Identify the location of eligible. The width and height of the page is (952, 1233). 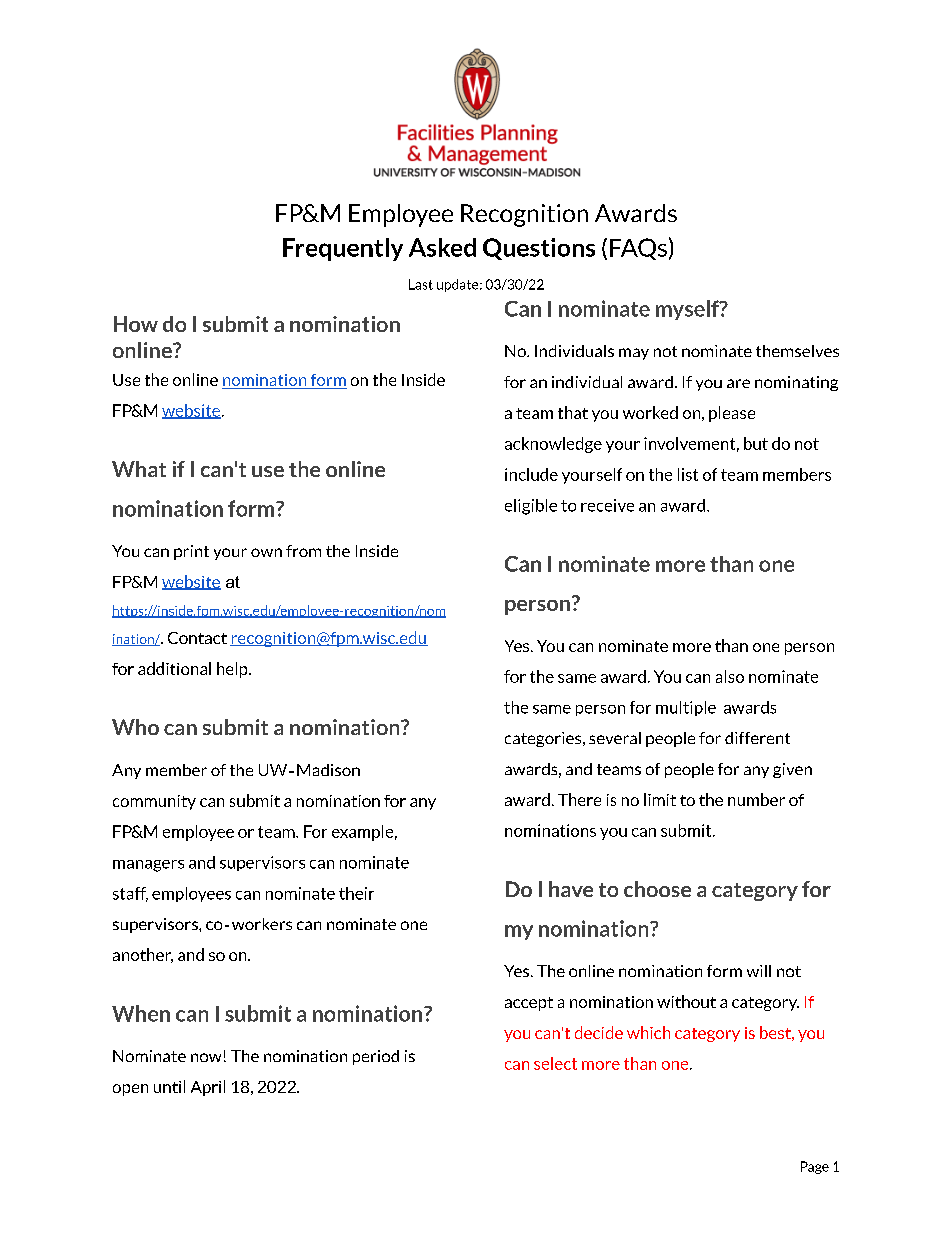
(531, 507).
